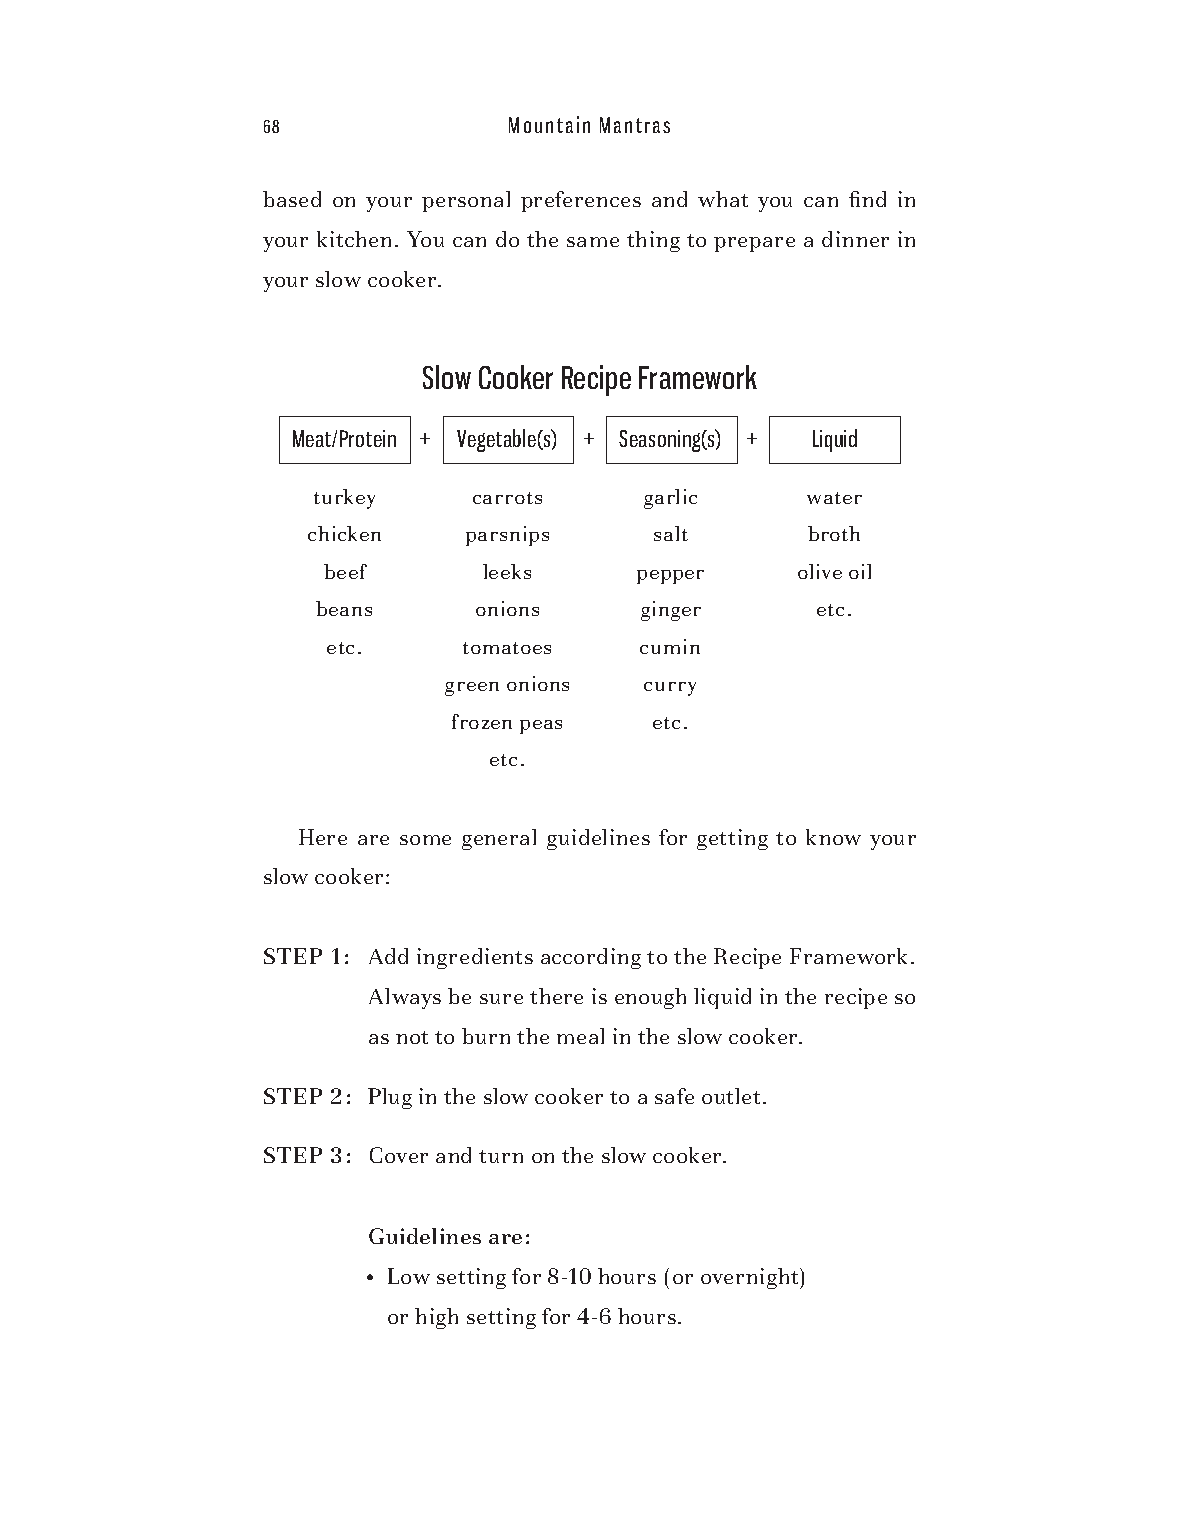 Image resolution: width=1177 pixels, height=1524 pixels. Describe the element at coordinates (344, 608) in the screenshot. I see `beans` at that location.
